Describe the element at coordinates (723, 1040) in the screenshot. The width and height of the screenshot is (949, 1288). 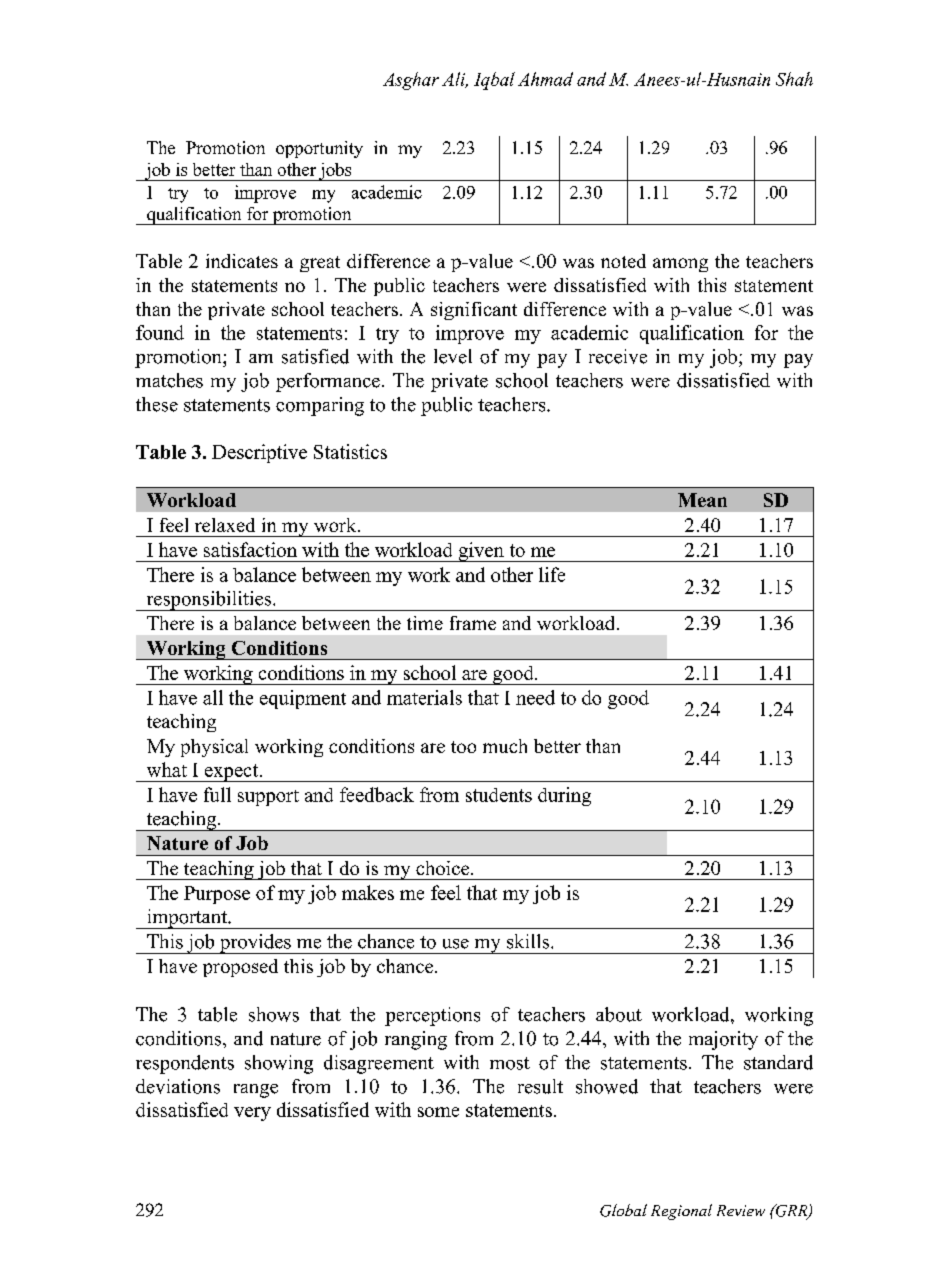
I see `majority` at that location.
